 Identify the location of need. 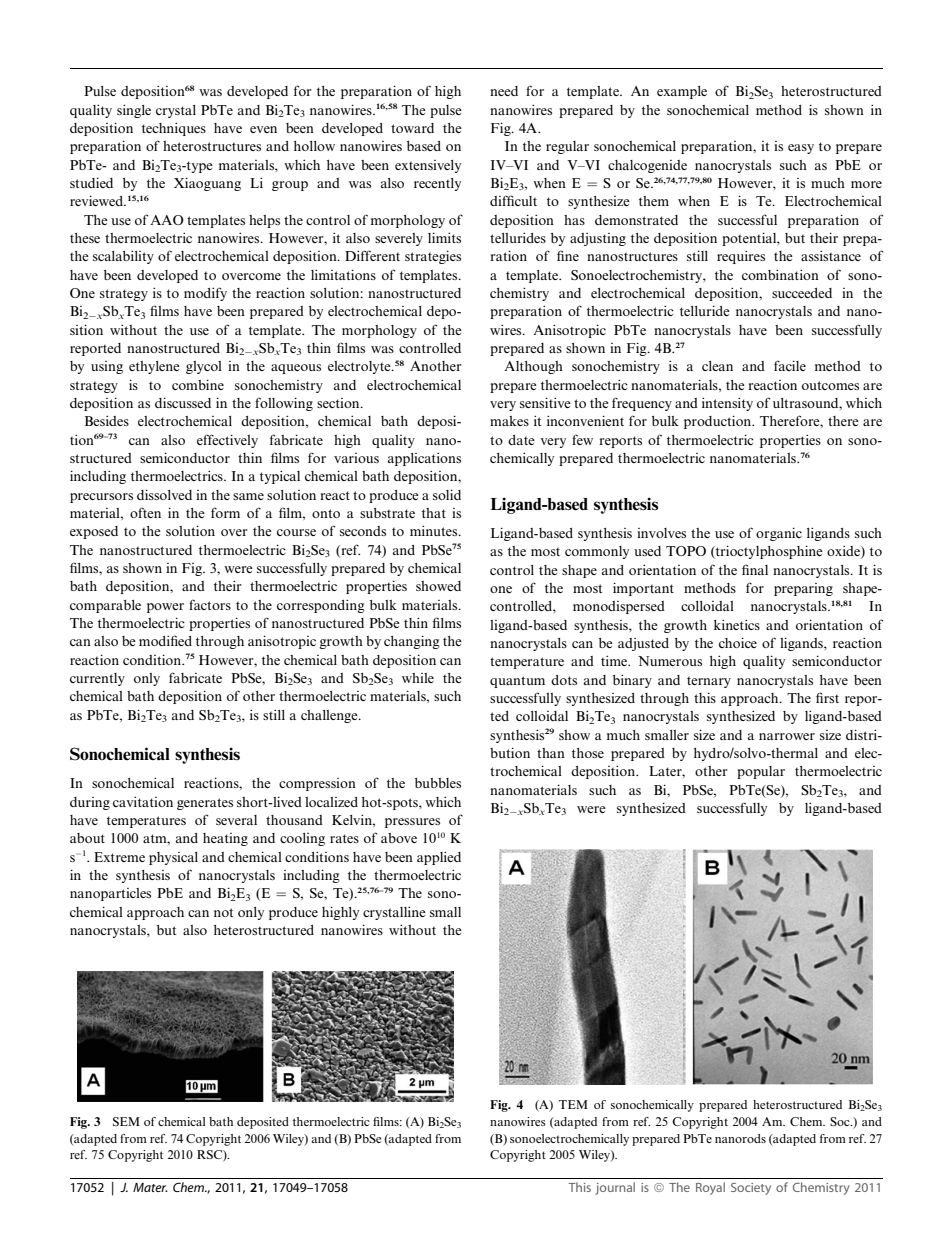
(504, 91).
